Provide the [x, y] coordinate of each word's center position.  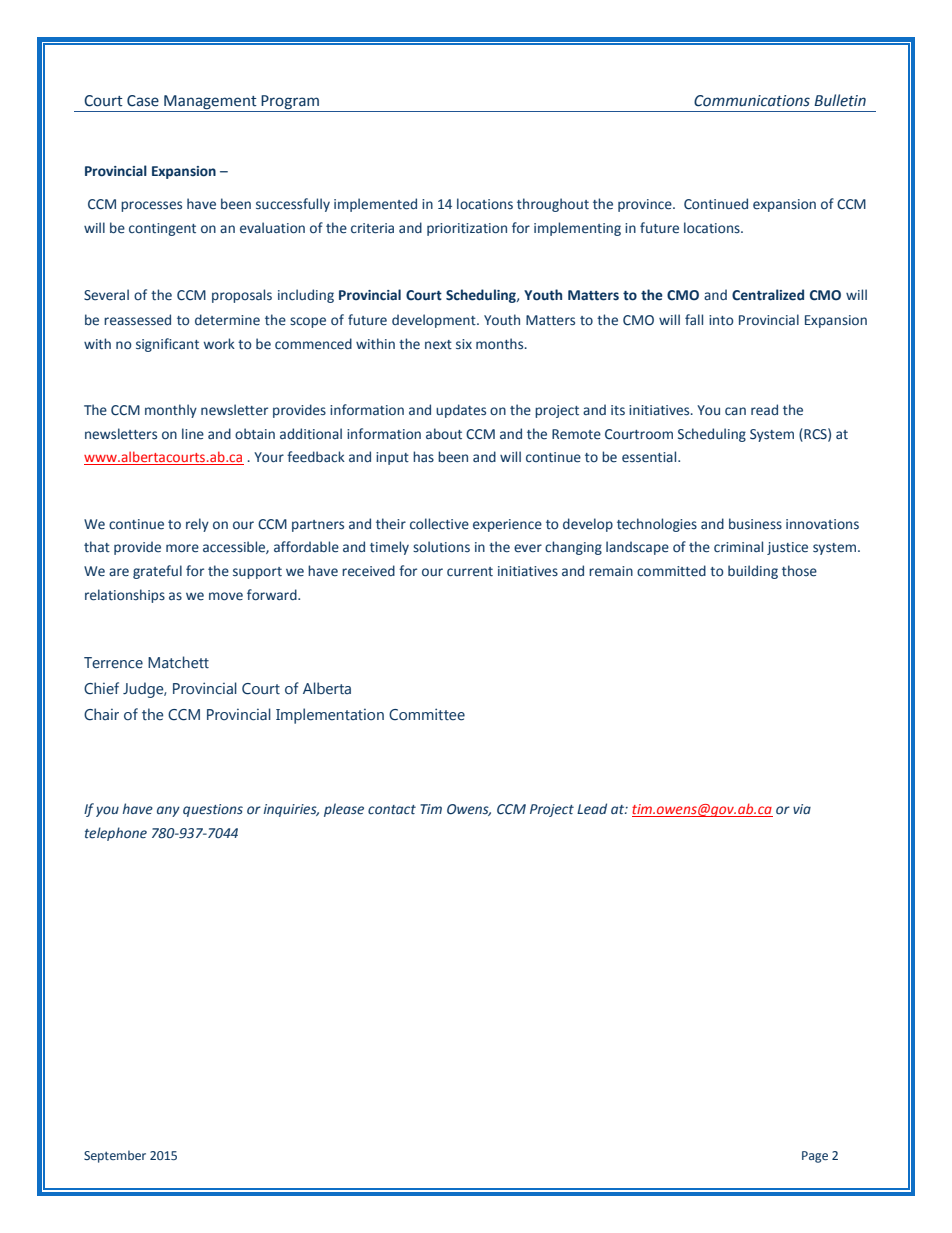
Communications [752, 101]
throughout [553, 205]
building [753, 572]
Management [210, 103]
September [115, 1156]
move [226, 596]
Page [815, 1157]
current [470, 572]
